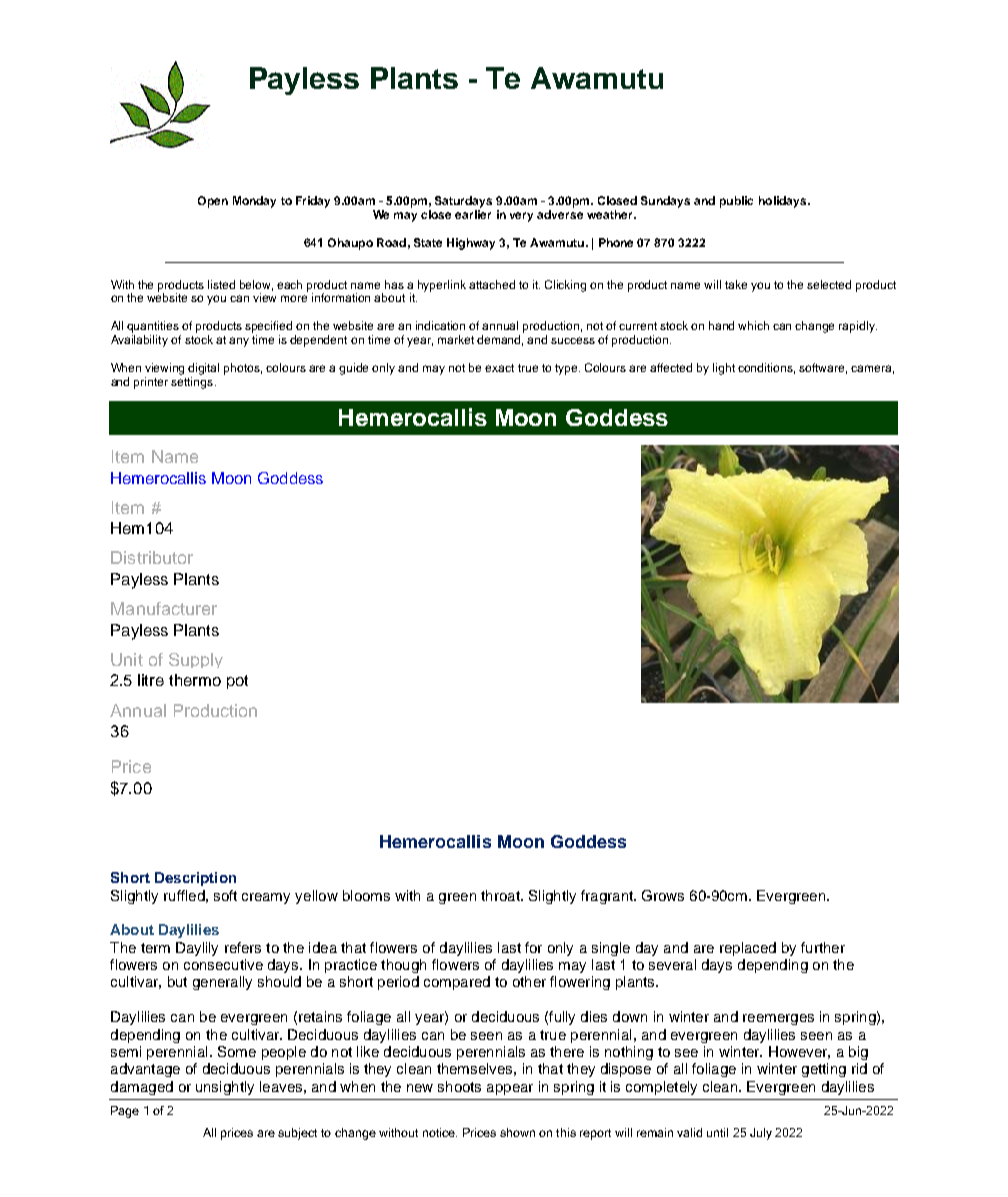 The width and height of the document is (1008, 1197). I want to click on affected, so click(671, 367).
